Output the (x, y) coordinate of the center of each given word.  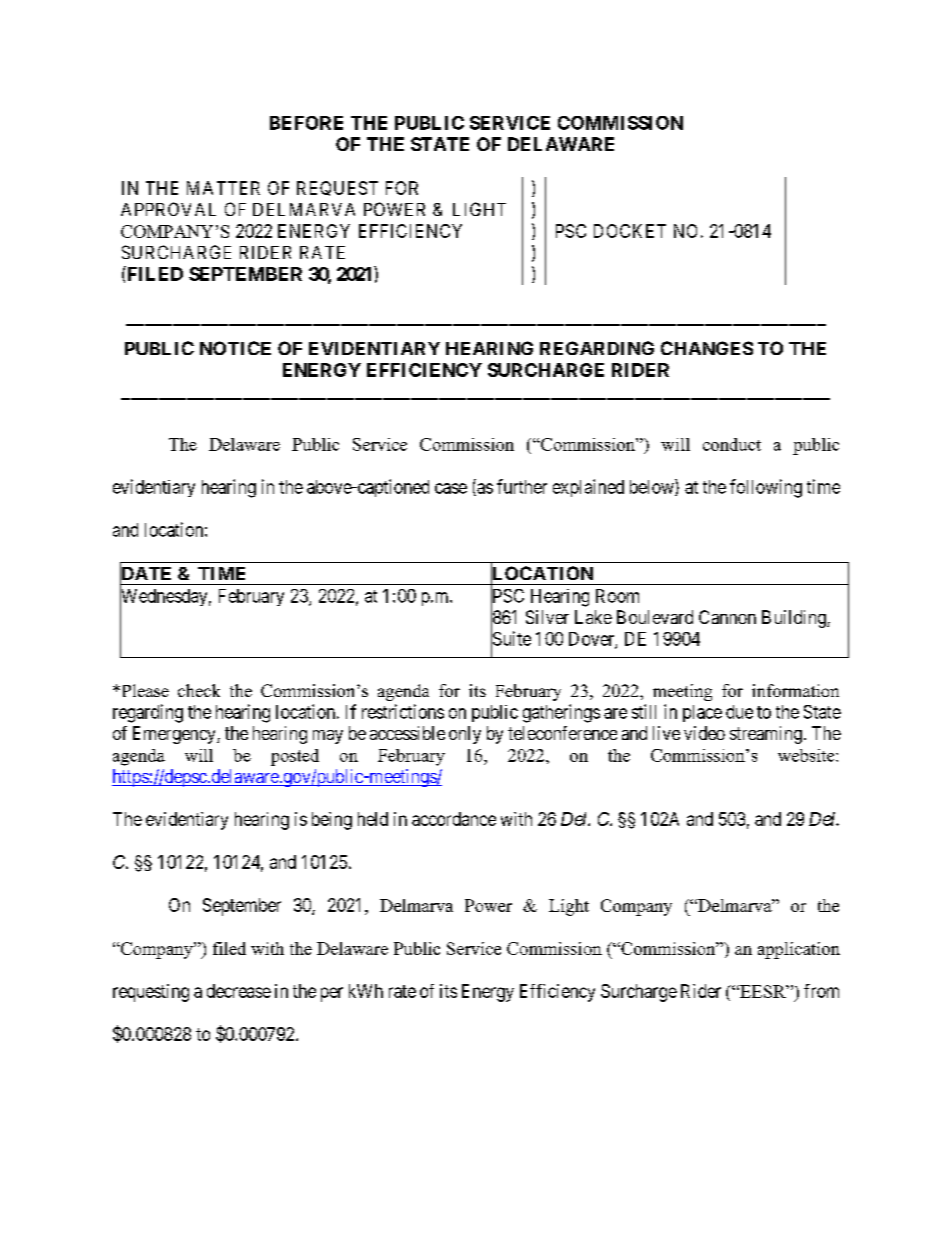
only (465, 735)
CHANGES (707, 348)
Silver (547, 617)
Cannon (727, 617)
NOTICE (235, 348)
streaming (766, 735)
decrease (239, 991)
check (199, 690)
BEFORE (306, 123)
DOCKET (630, 231)
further (522, 486)
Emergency (175, 735)
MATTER (223, 188)
